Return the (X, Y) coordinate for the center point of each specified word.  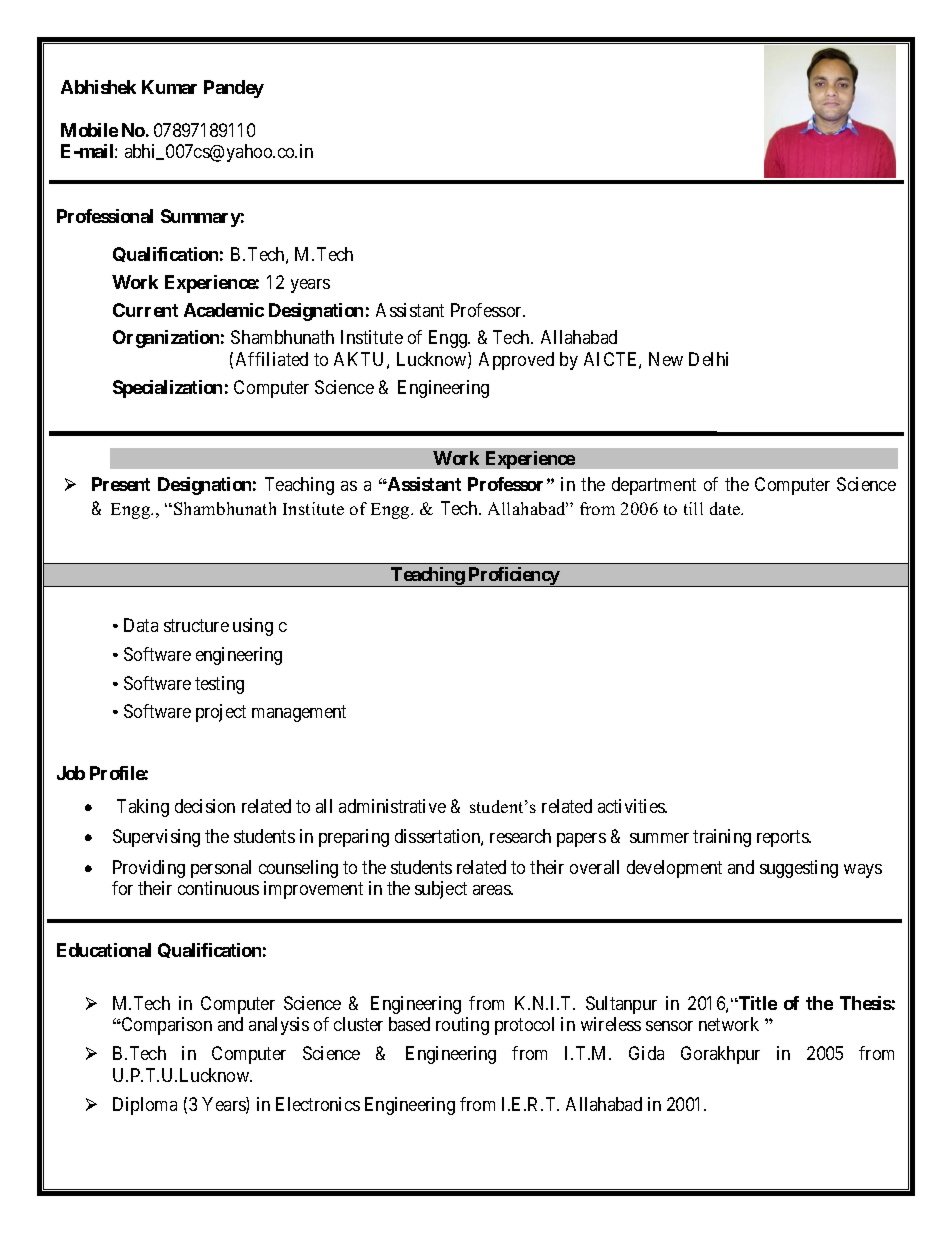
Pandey (234, 89)
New (666, 359)
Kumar (169, 87)
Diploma (145, 1106)
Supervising (156, 838)
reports (783, 839)
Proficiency (514, 577)
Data (141, 625)
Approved (516, 361)
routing (462, 1026)
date (726, 508)
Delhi (708, 359)
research (520, 836)
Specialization (167, 389)
